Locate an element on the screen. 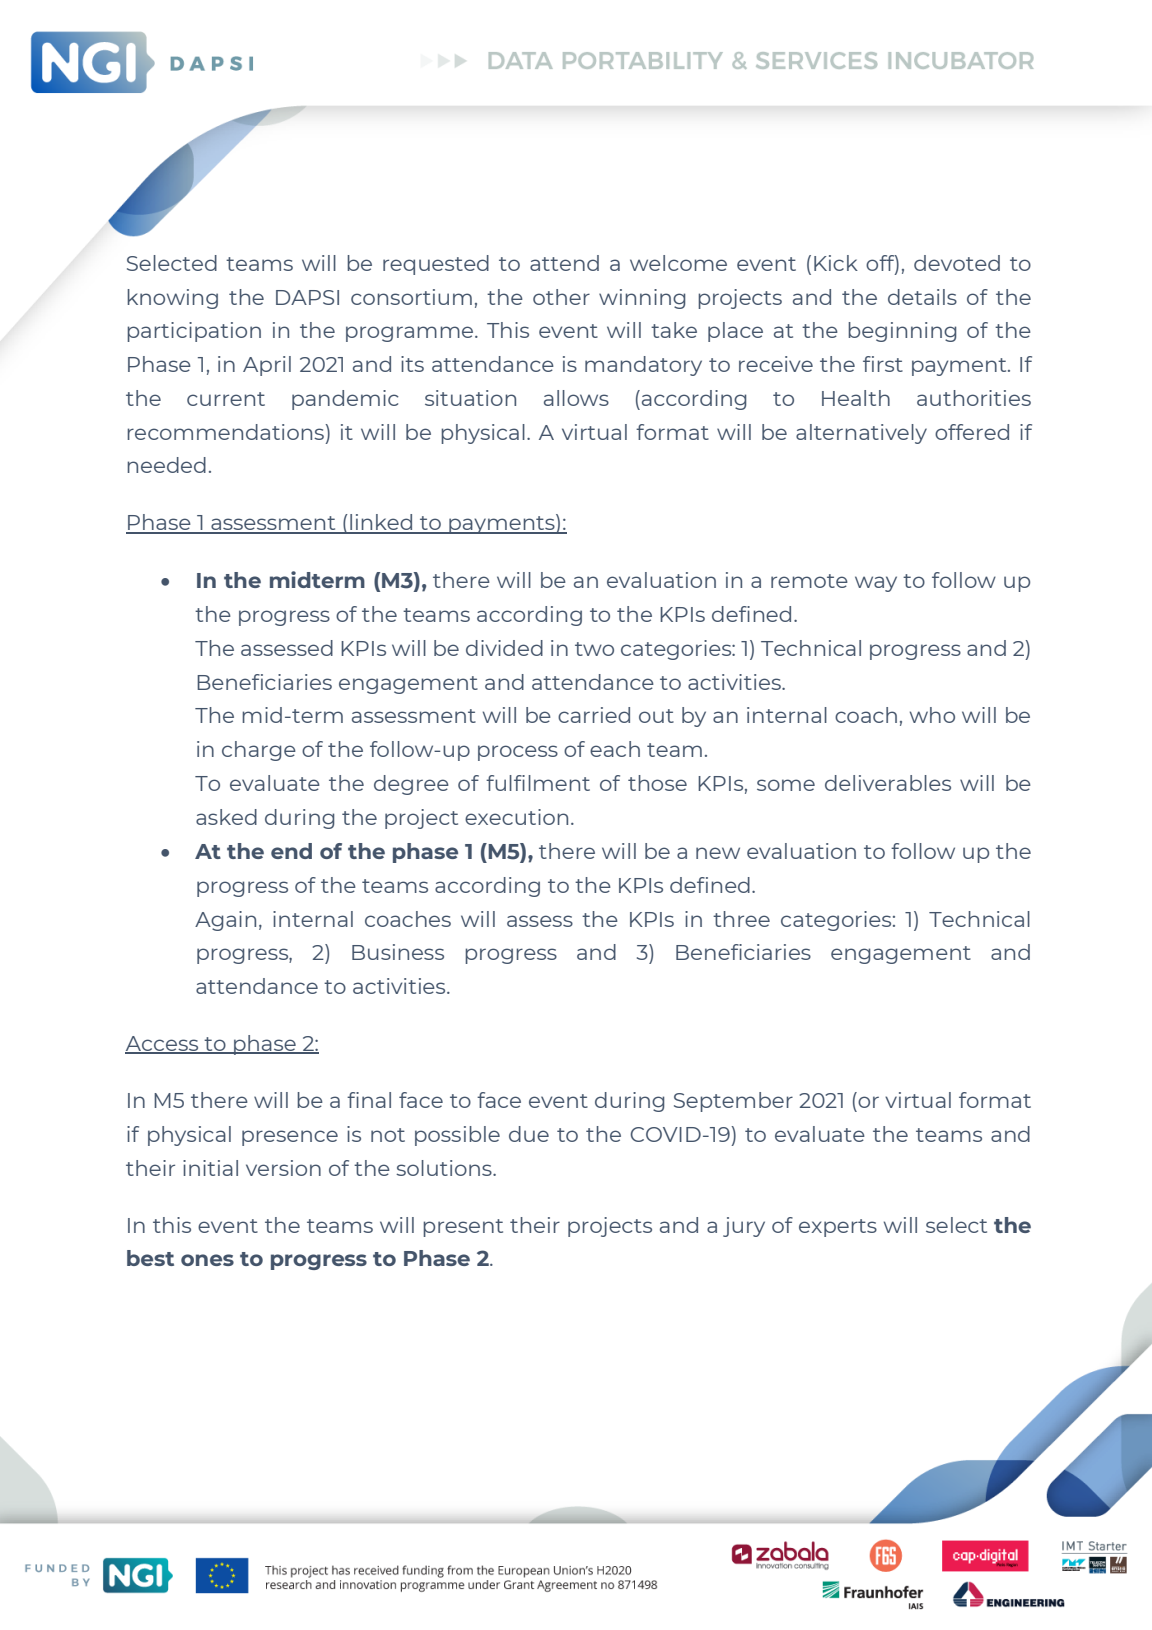  knowing is located at coordinates (172, 299).
